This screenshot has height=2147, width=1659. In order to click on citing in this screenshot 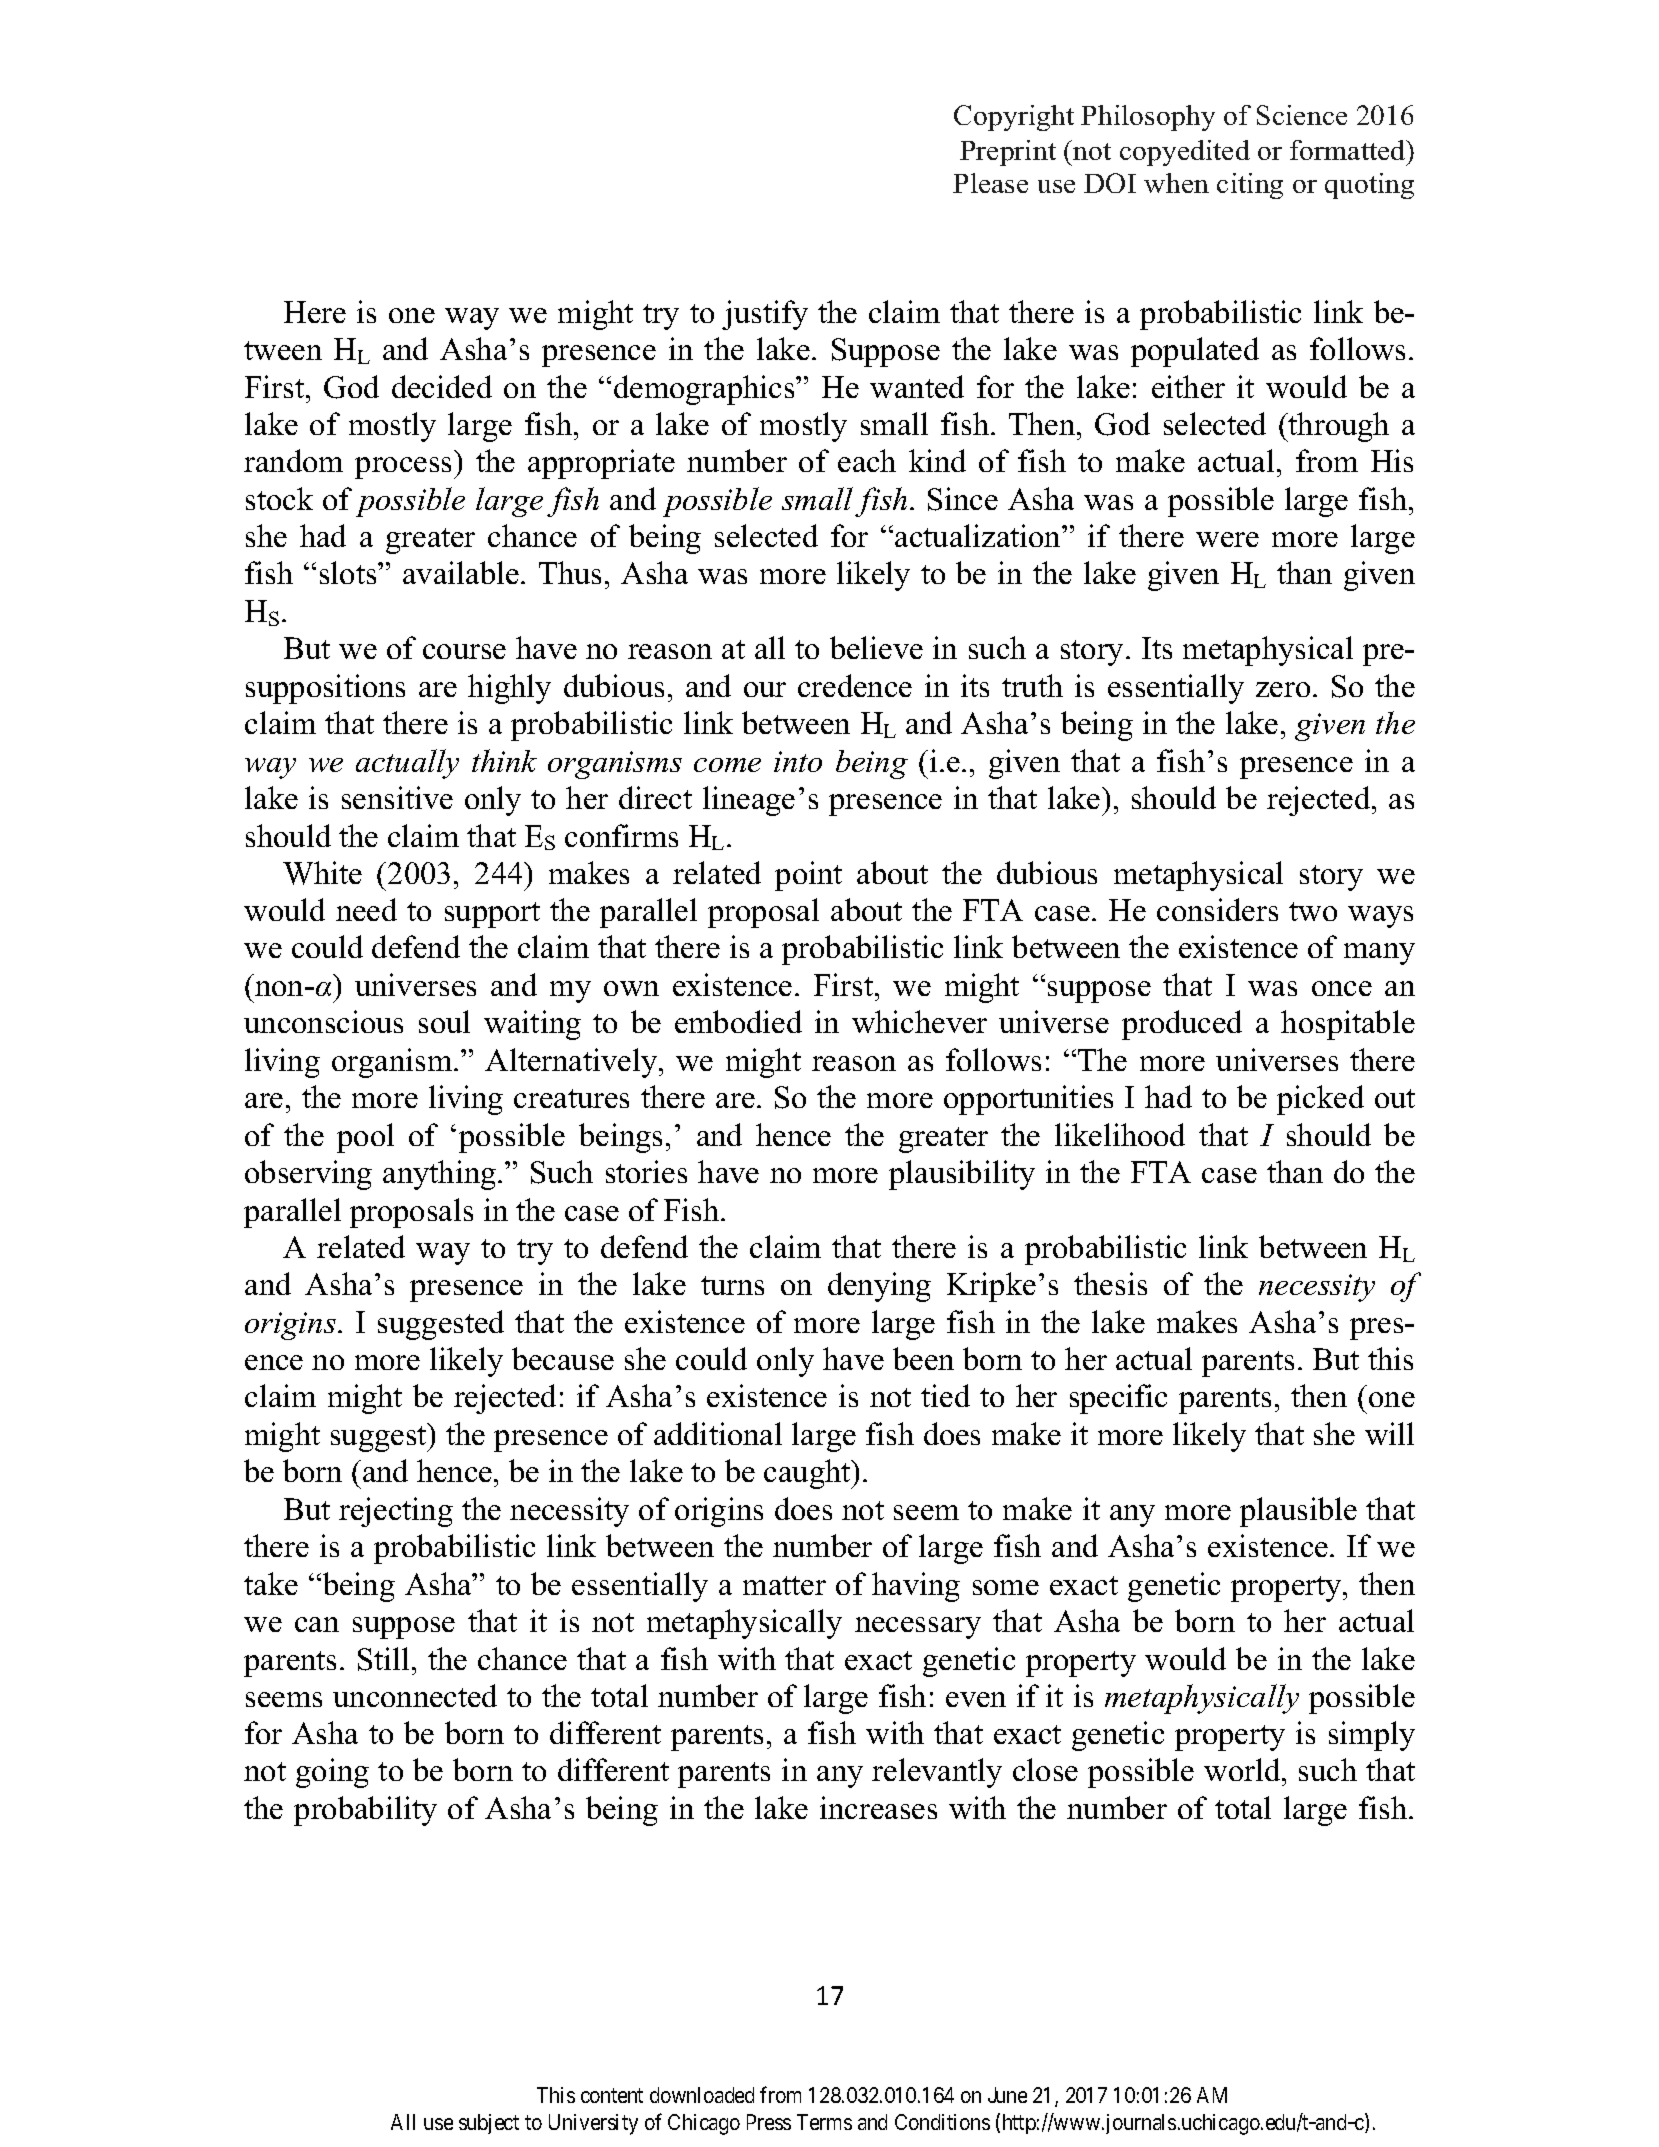, I will do `click(1250, 186)`.
